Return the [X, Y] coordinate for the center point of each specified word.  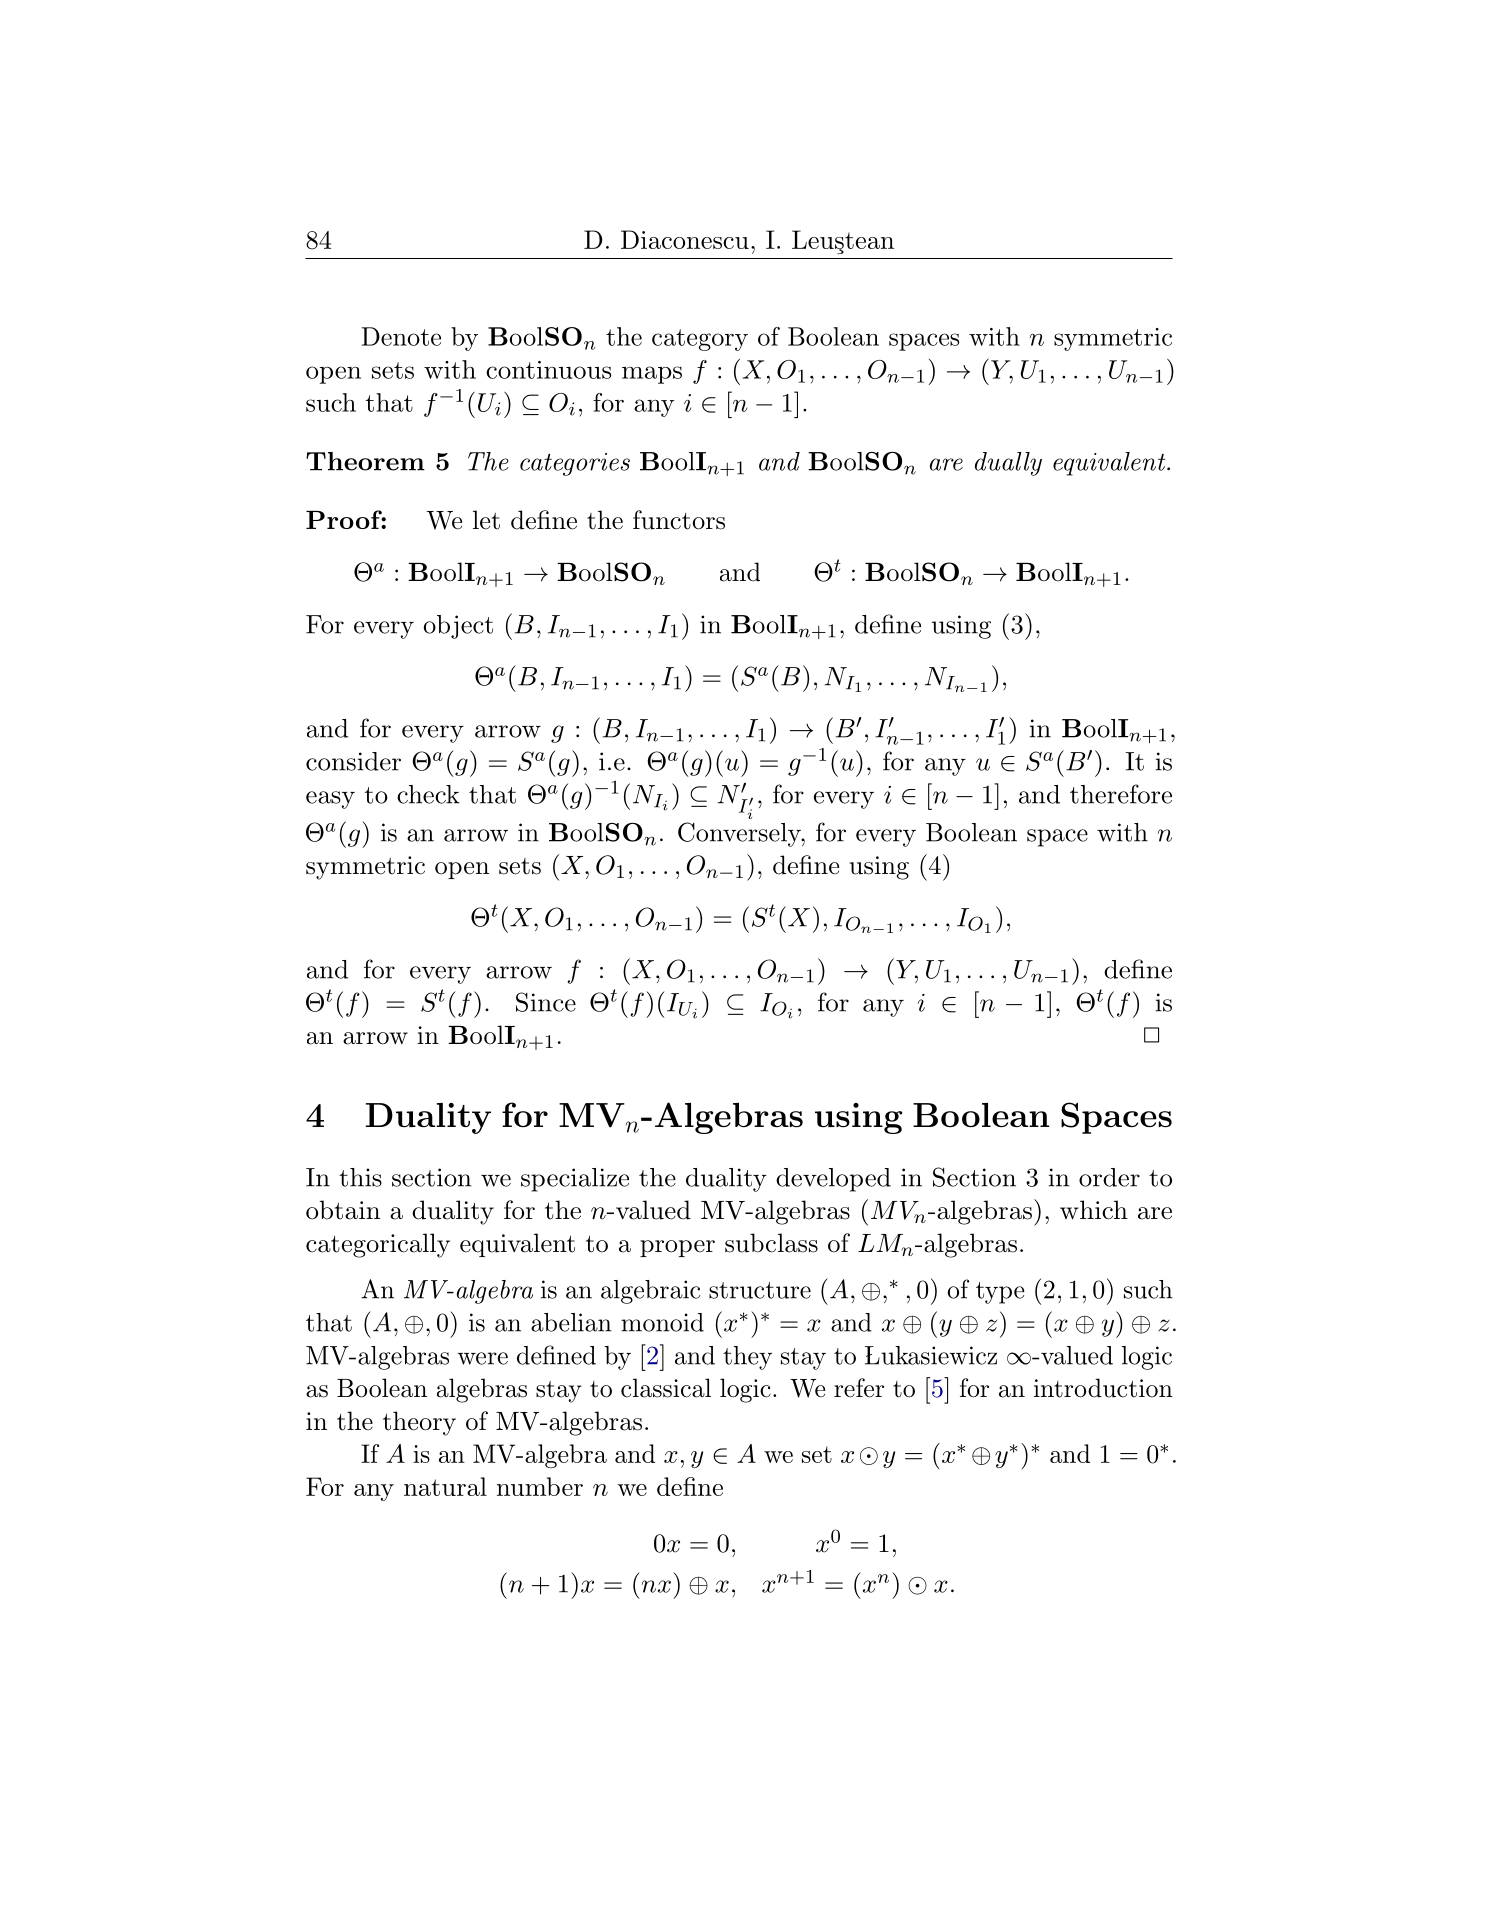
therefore [1121, 794]
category [700, 340]
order [1109, 1177]
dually [1008, 464]
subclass [771, 1243]
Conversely [740, 834]
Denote [401, 336]
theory [419, 1423]
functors [679, 520]
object [458, 627]
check [428, 794]
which [1094, 1210]
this [360, 1177]
